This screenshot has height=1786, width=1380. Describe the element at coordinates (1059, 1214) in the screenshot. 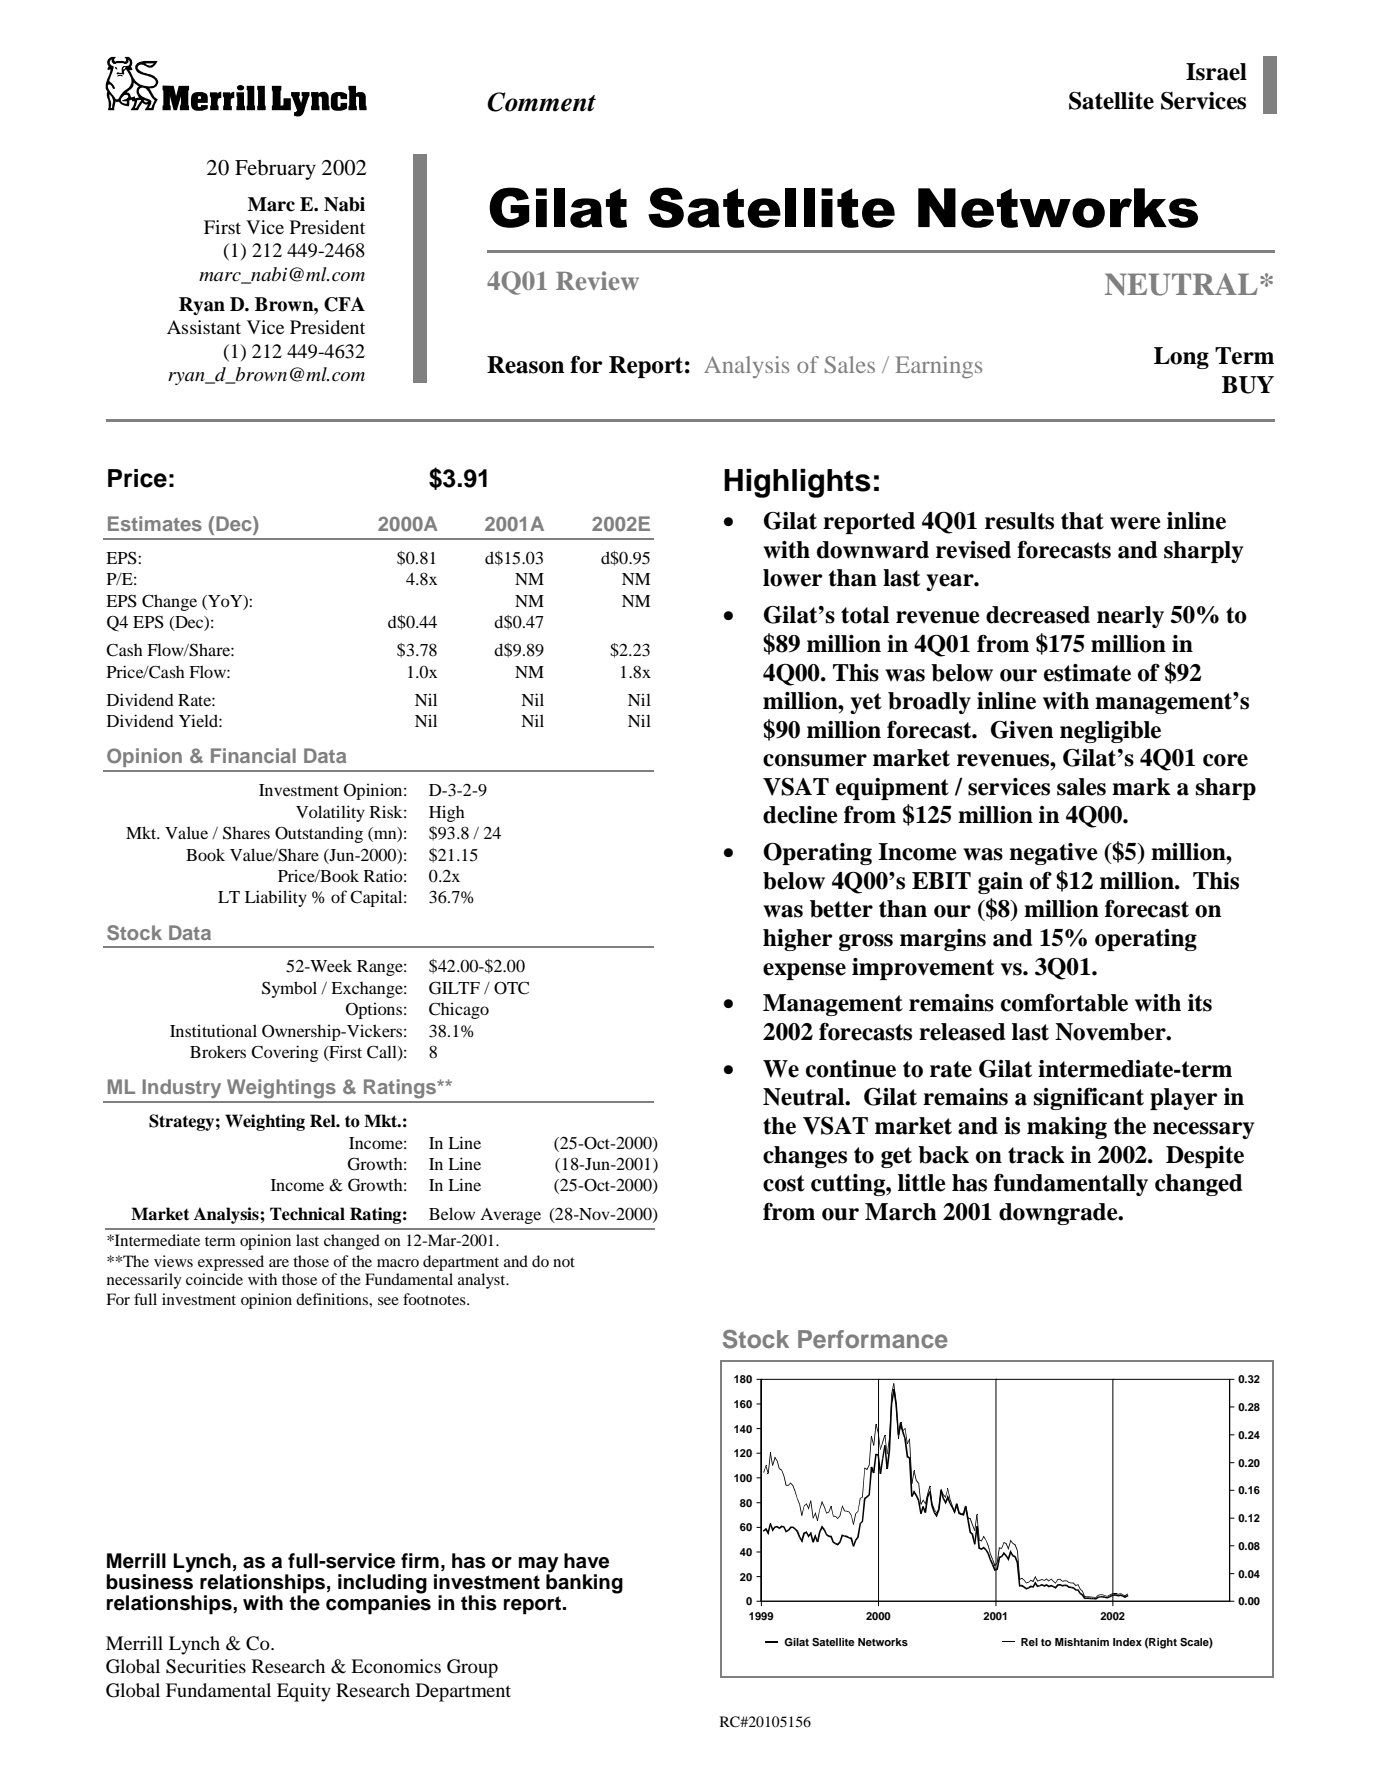

I see `downgrade` at that location.
